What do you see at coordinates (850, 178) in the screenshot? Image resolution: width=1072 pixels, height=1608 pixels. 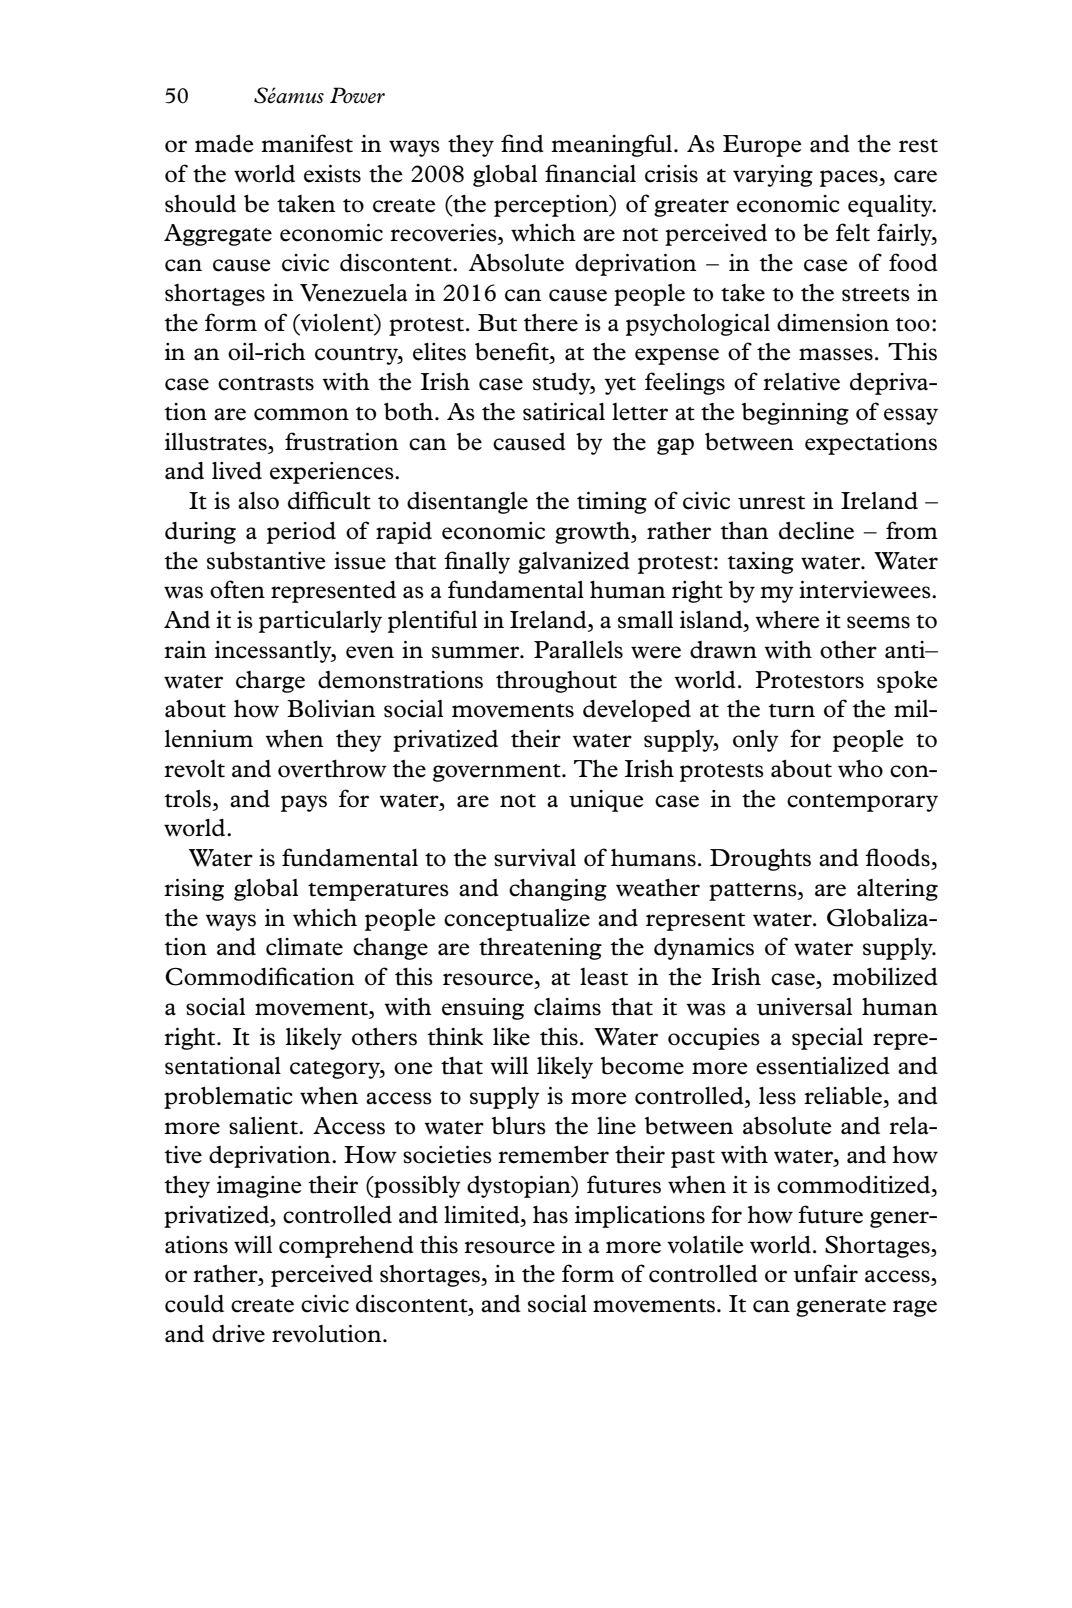 I see `paces` at bounding box center [850, 178].
